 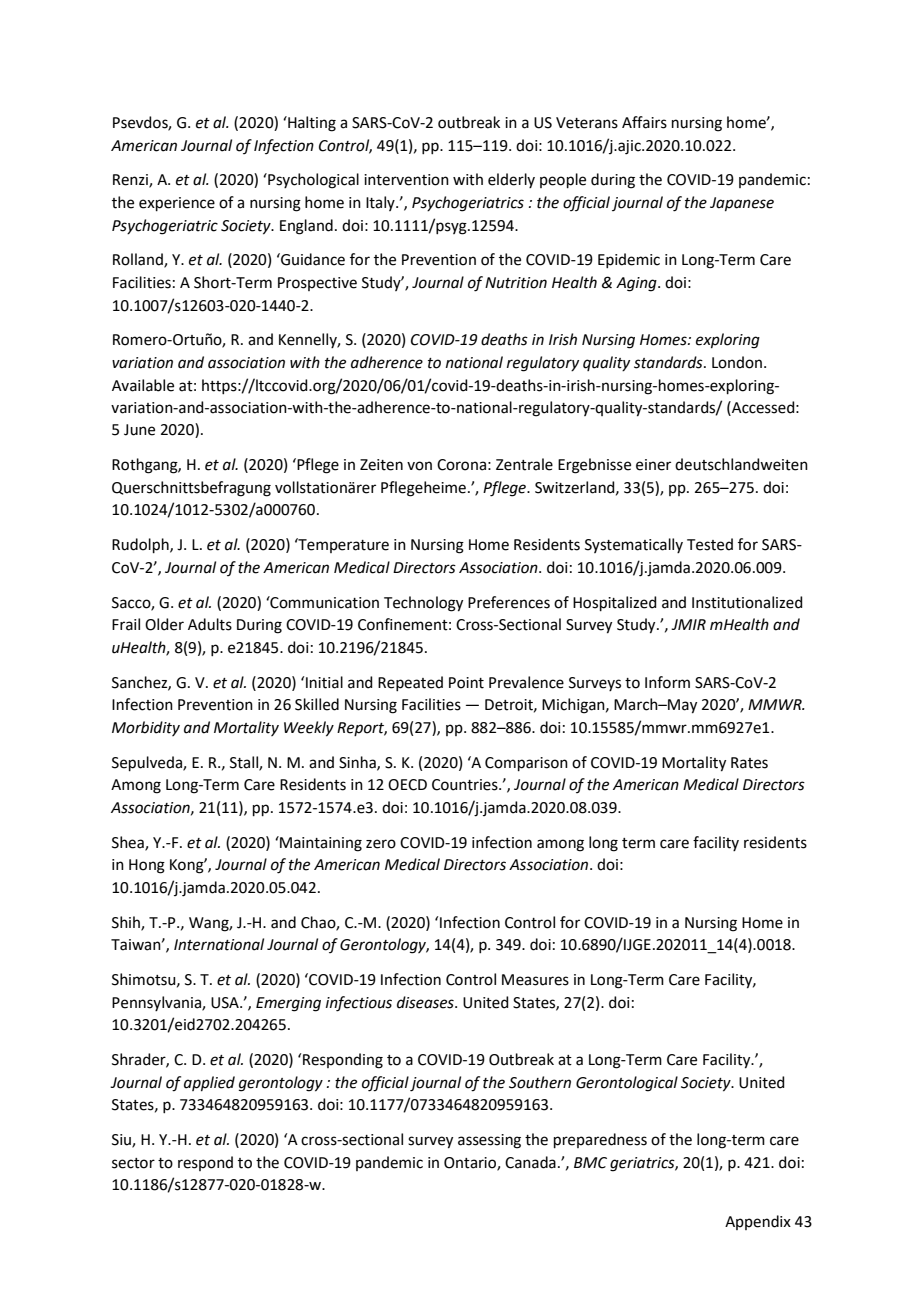 What do you see at coordinates (406, 180) in the image?
I see `intervention` at bounding box center [406, 180].
